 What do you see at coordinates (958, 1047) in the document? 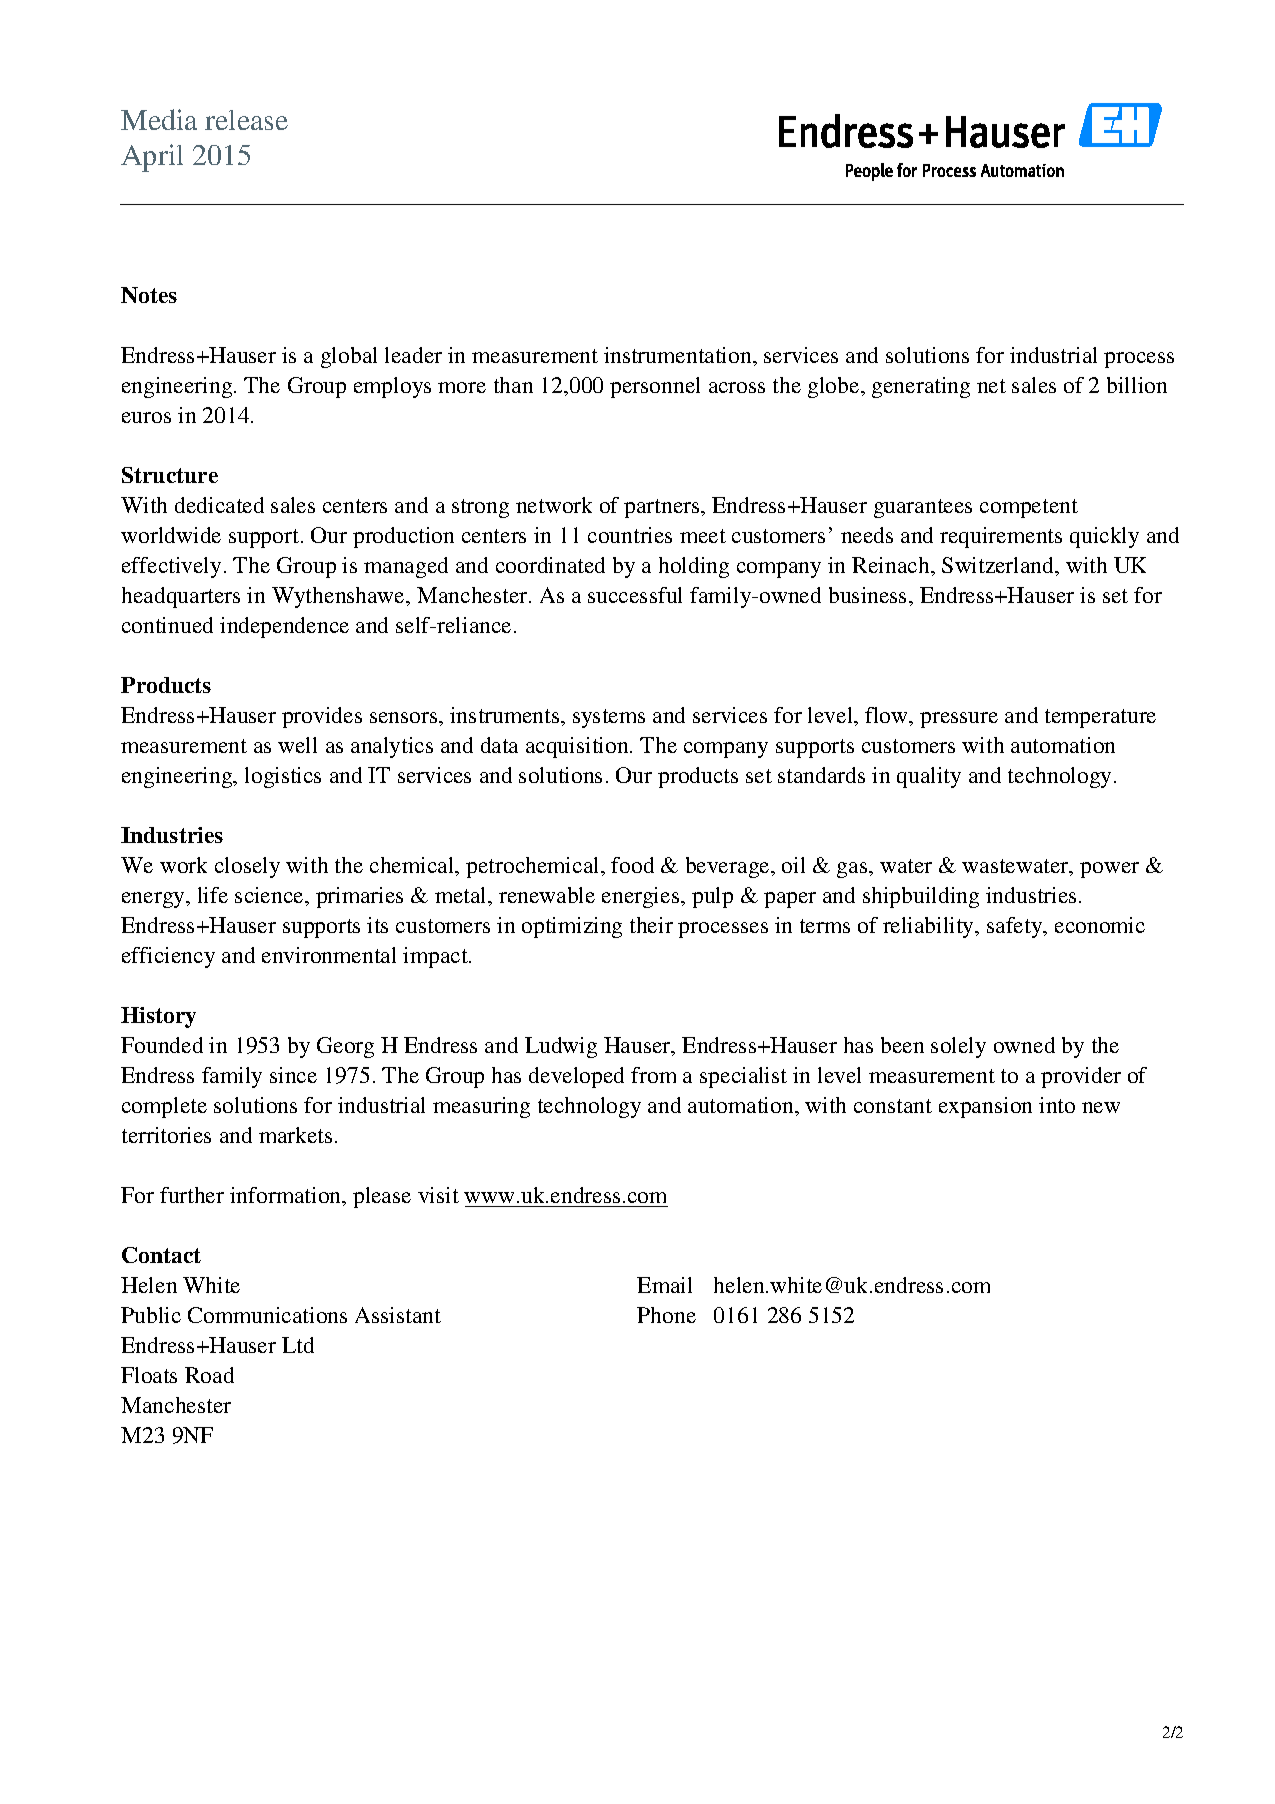
I see `solely` at bounding box center [958, 1047].
